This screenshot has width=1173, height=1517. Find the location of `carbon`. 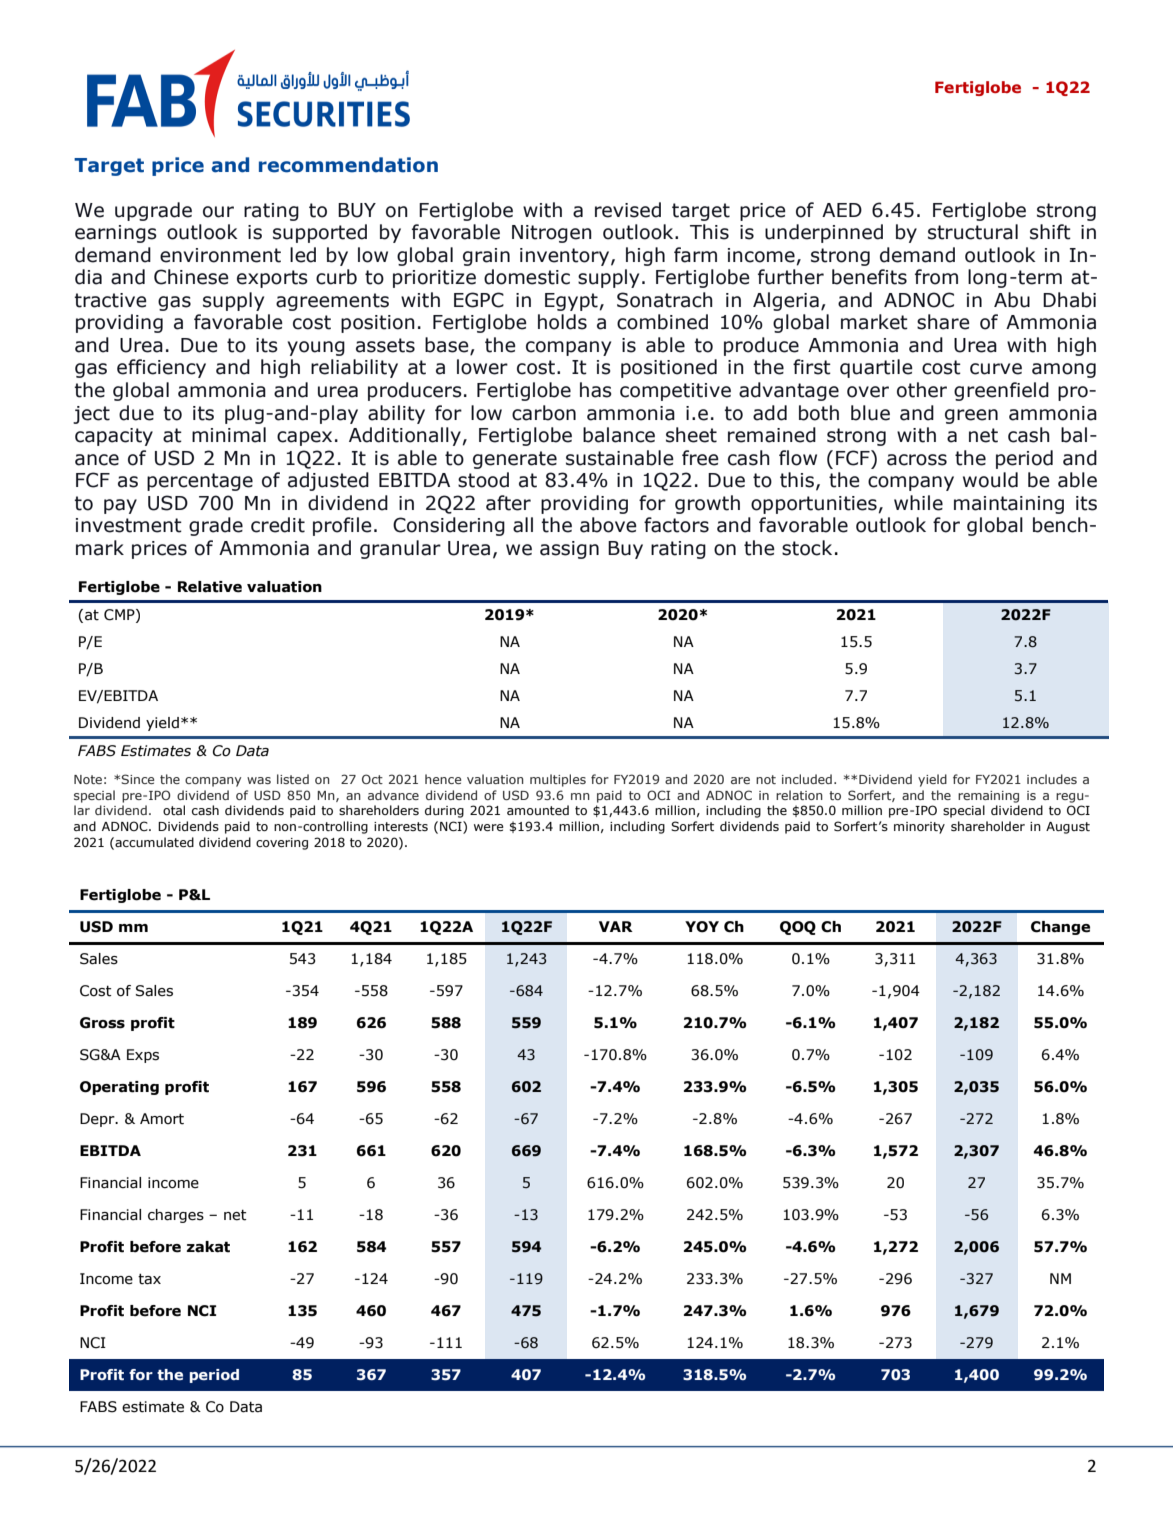

carbon is located at coordinates (544, 413).
